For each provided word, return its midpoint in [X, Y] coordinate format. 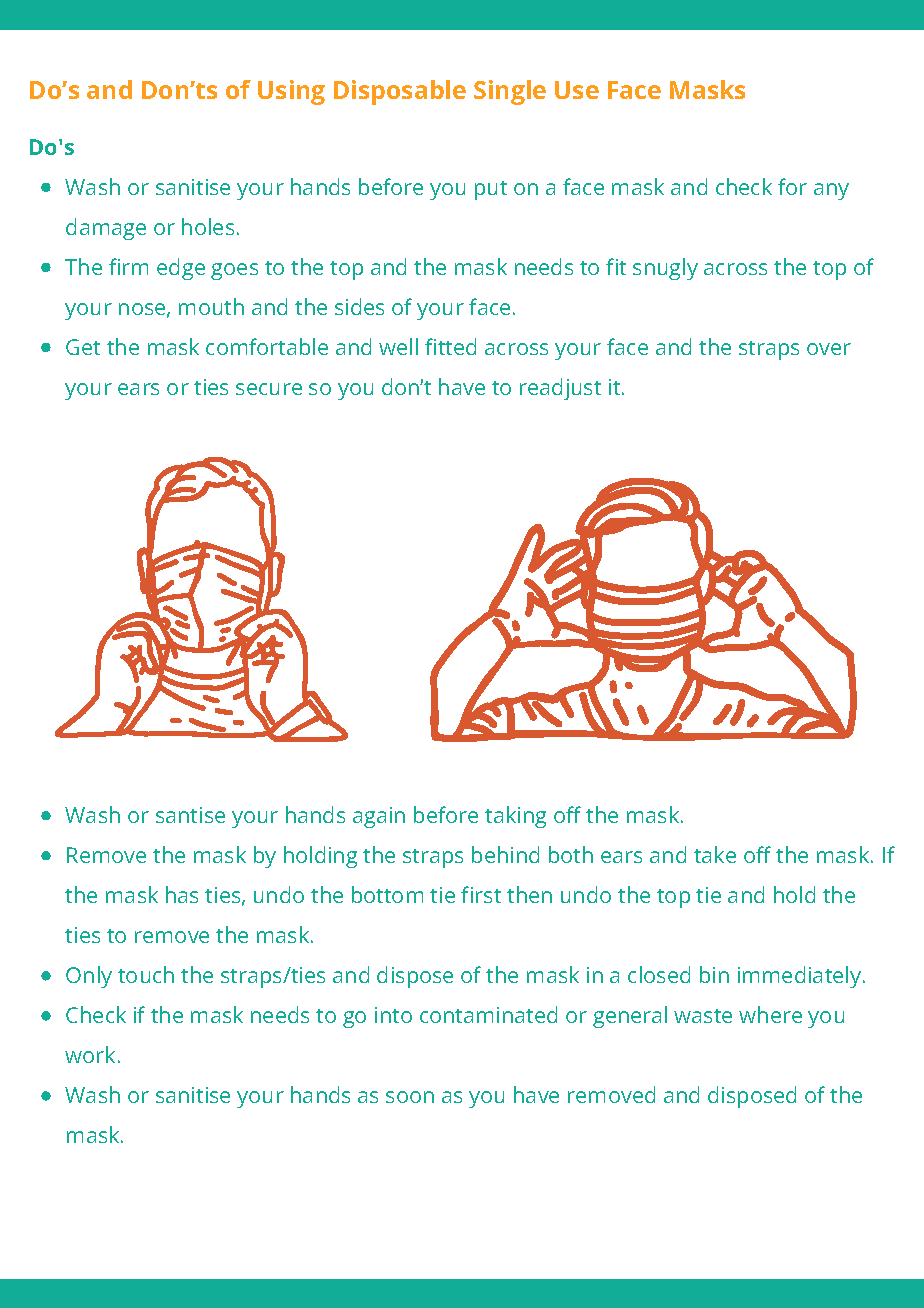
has [182, 894]
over [829, 349]
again [379, 817]
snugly [665, 269]
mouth [211, 306]
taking [515, 817]
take [715, 854]
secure [269, 389]
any [831, 191]
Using [291, 92]
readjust [560, 389]
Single [510, 92]
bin [714, 974]
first [481, 894]
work [90, 1054]
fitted [450, 346]
